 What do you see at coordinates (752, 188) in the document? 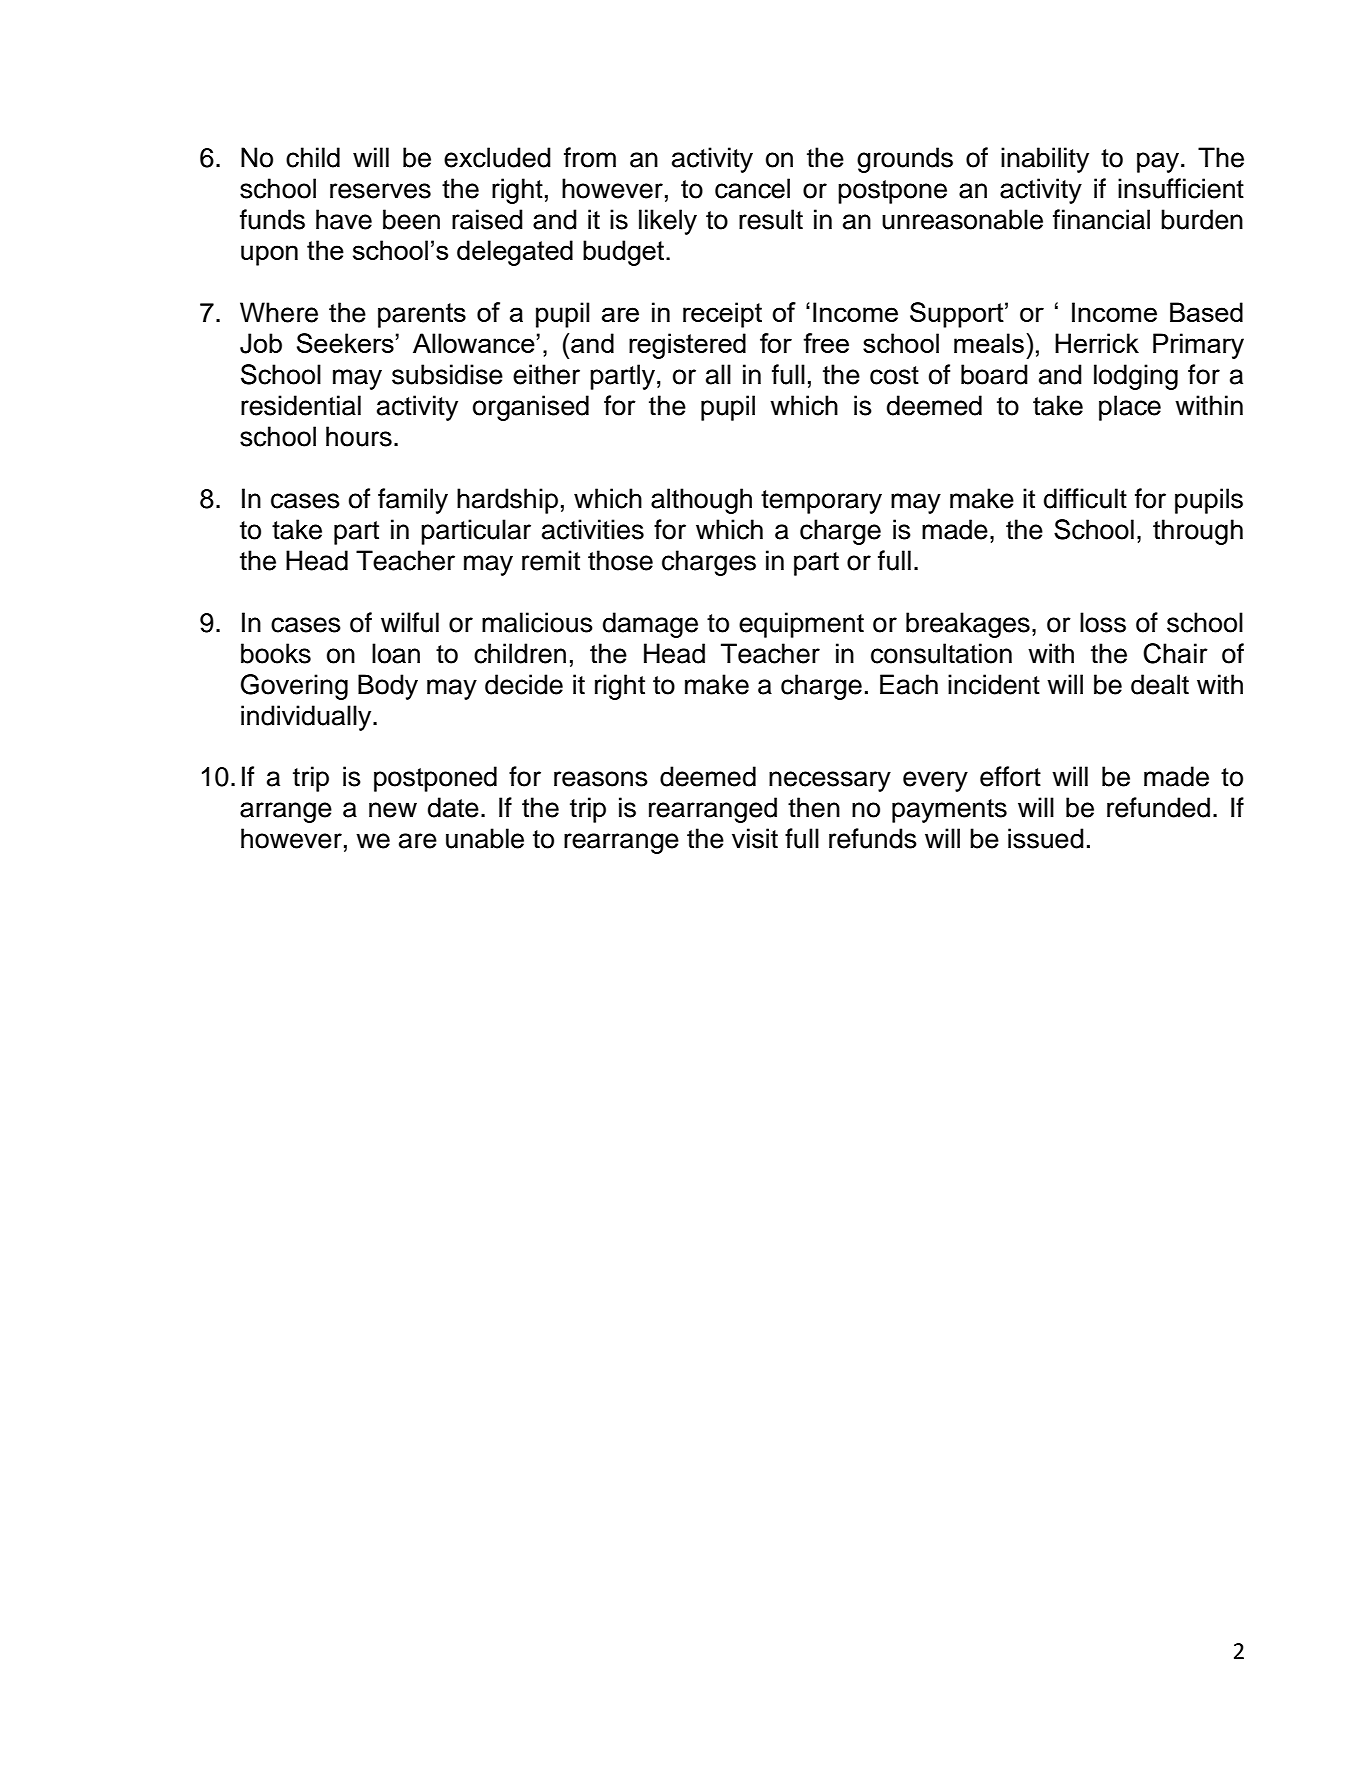
I see `cancel` at bounding box center [752, 188].
